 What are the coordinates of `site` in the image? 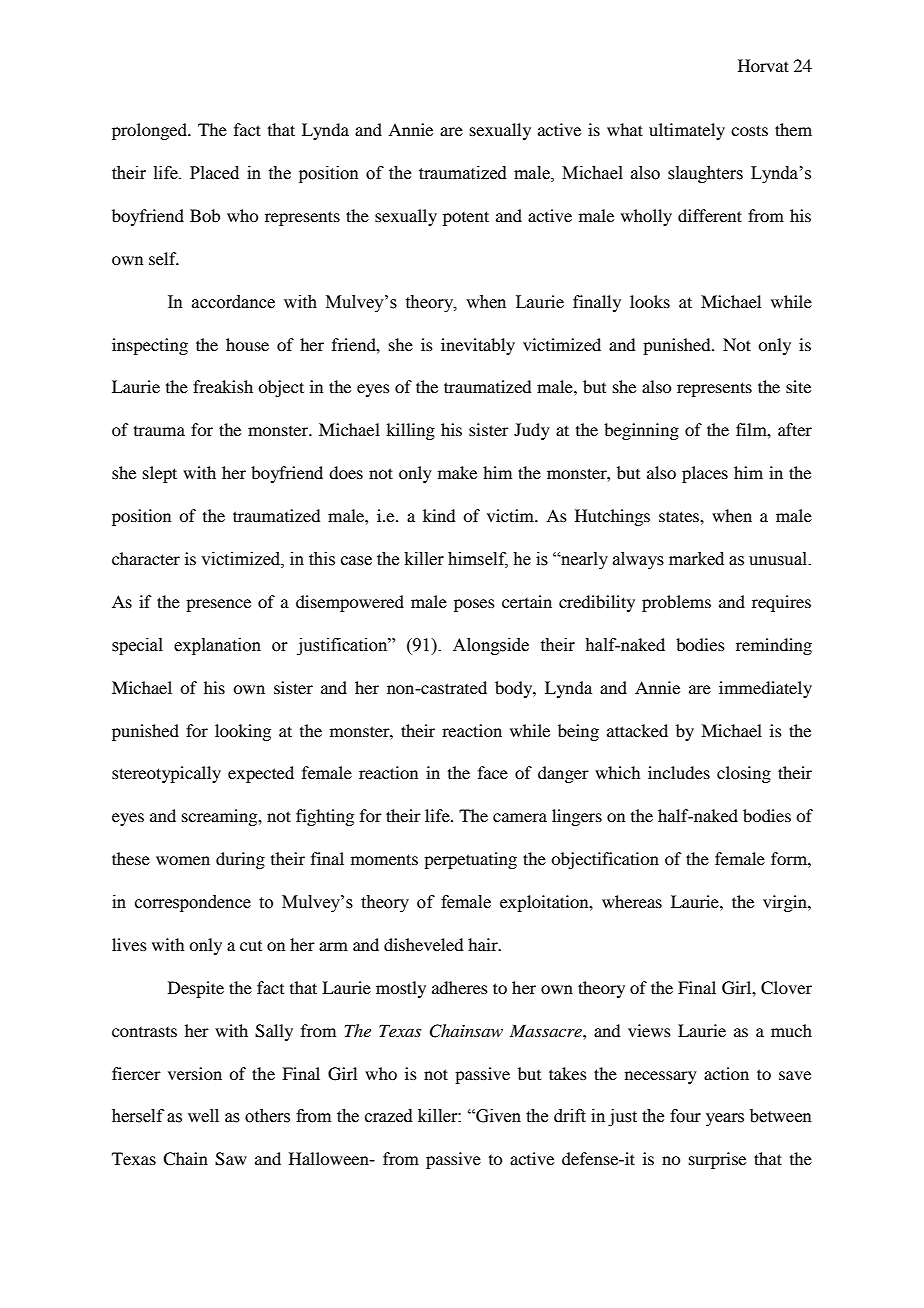 It's located at (798, 386).
